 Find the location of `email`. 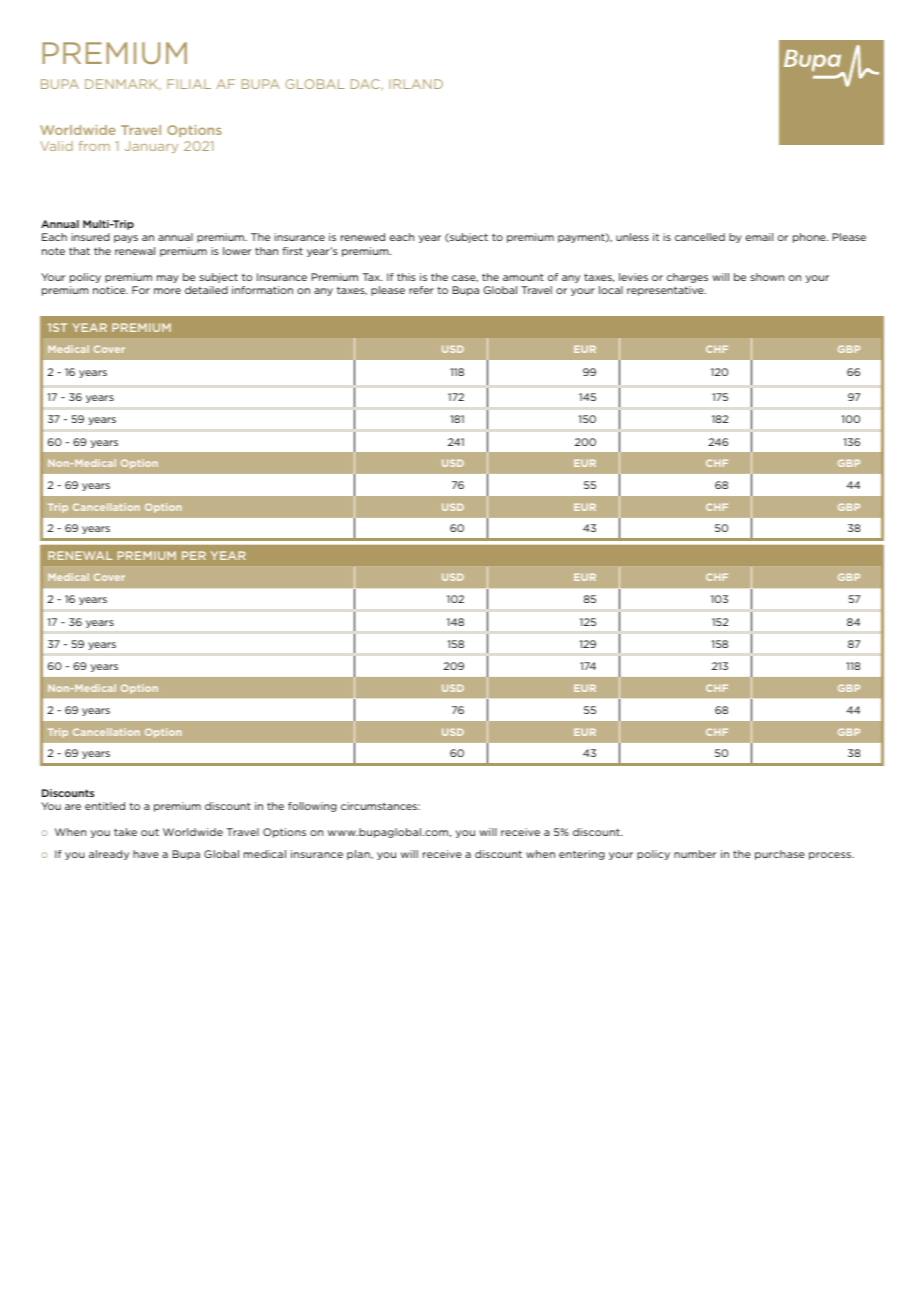

email is located at coordinates (759, 237).
